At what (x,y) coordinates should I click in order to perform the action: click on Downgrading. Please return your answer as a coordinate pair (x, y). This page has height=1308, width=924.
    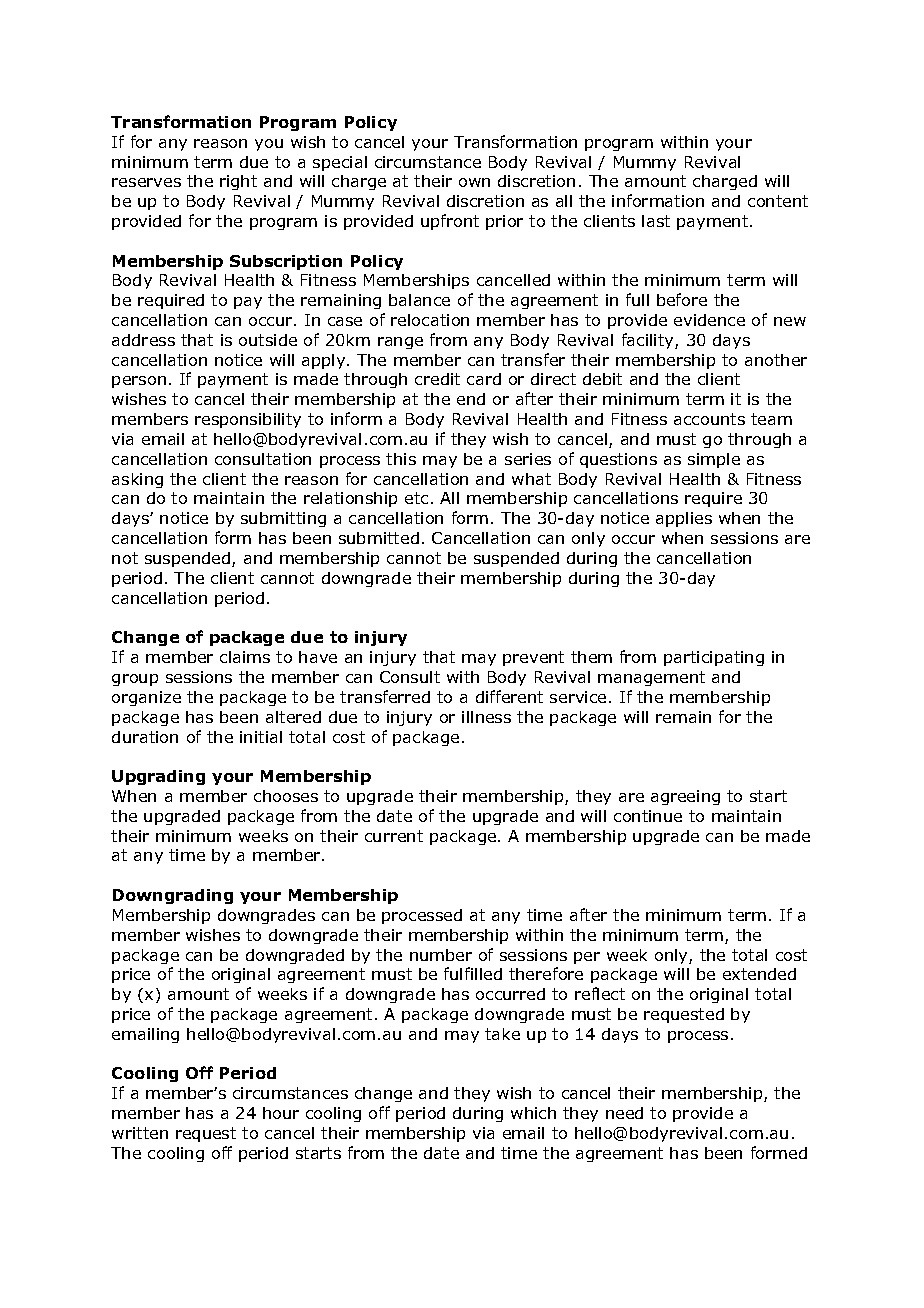
    Looking at the image, I should click on (173, 896).
